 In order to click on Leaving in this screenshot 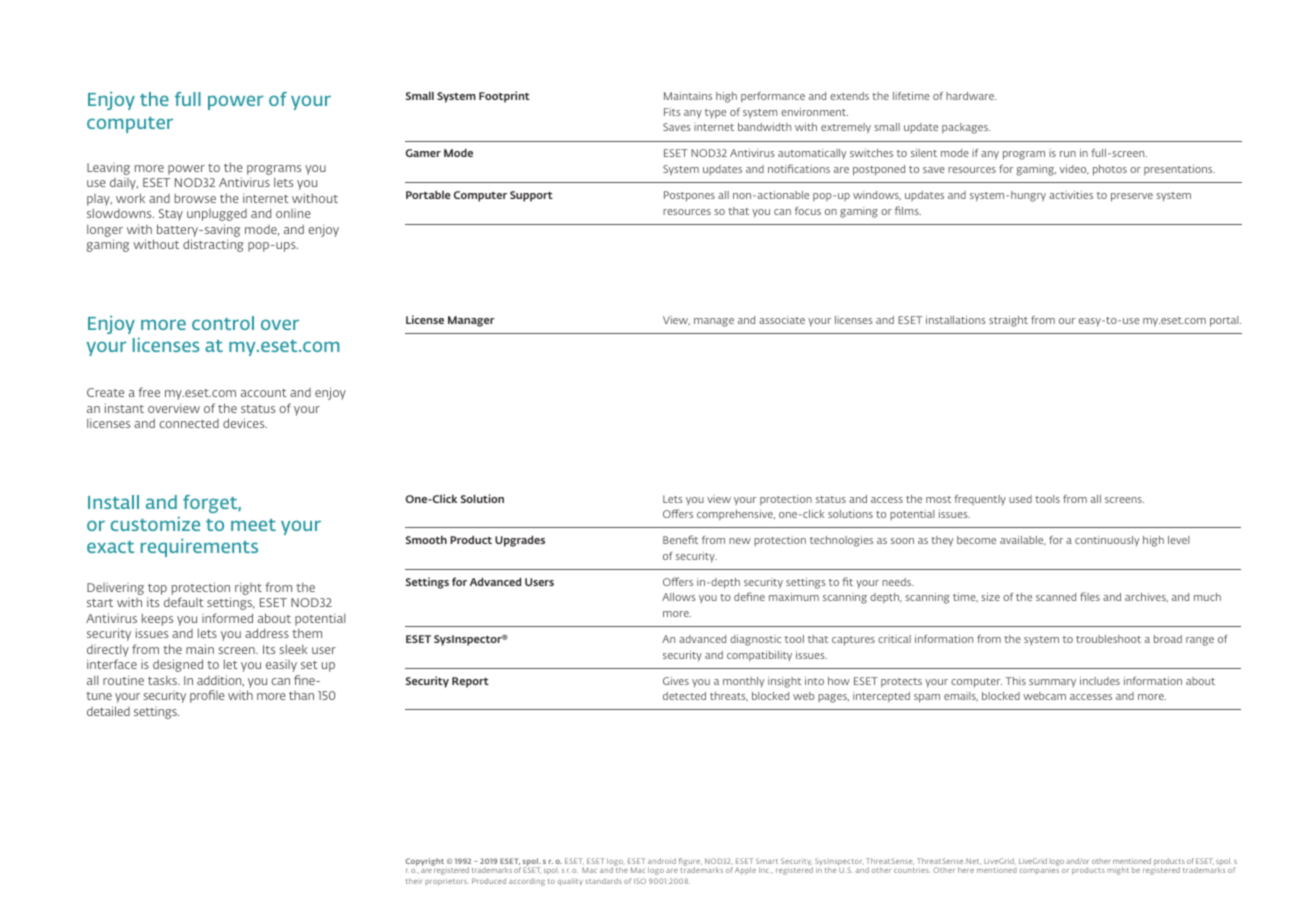, I will do `click(108, 169)`.
